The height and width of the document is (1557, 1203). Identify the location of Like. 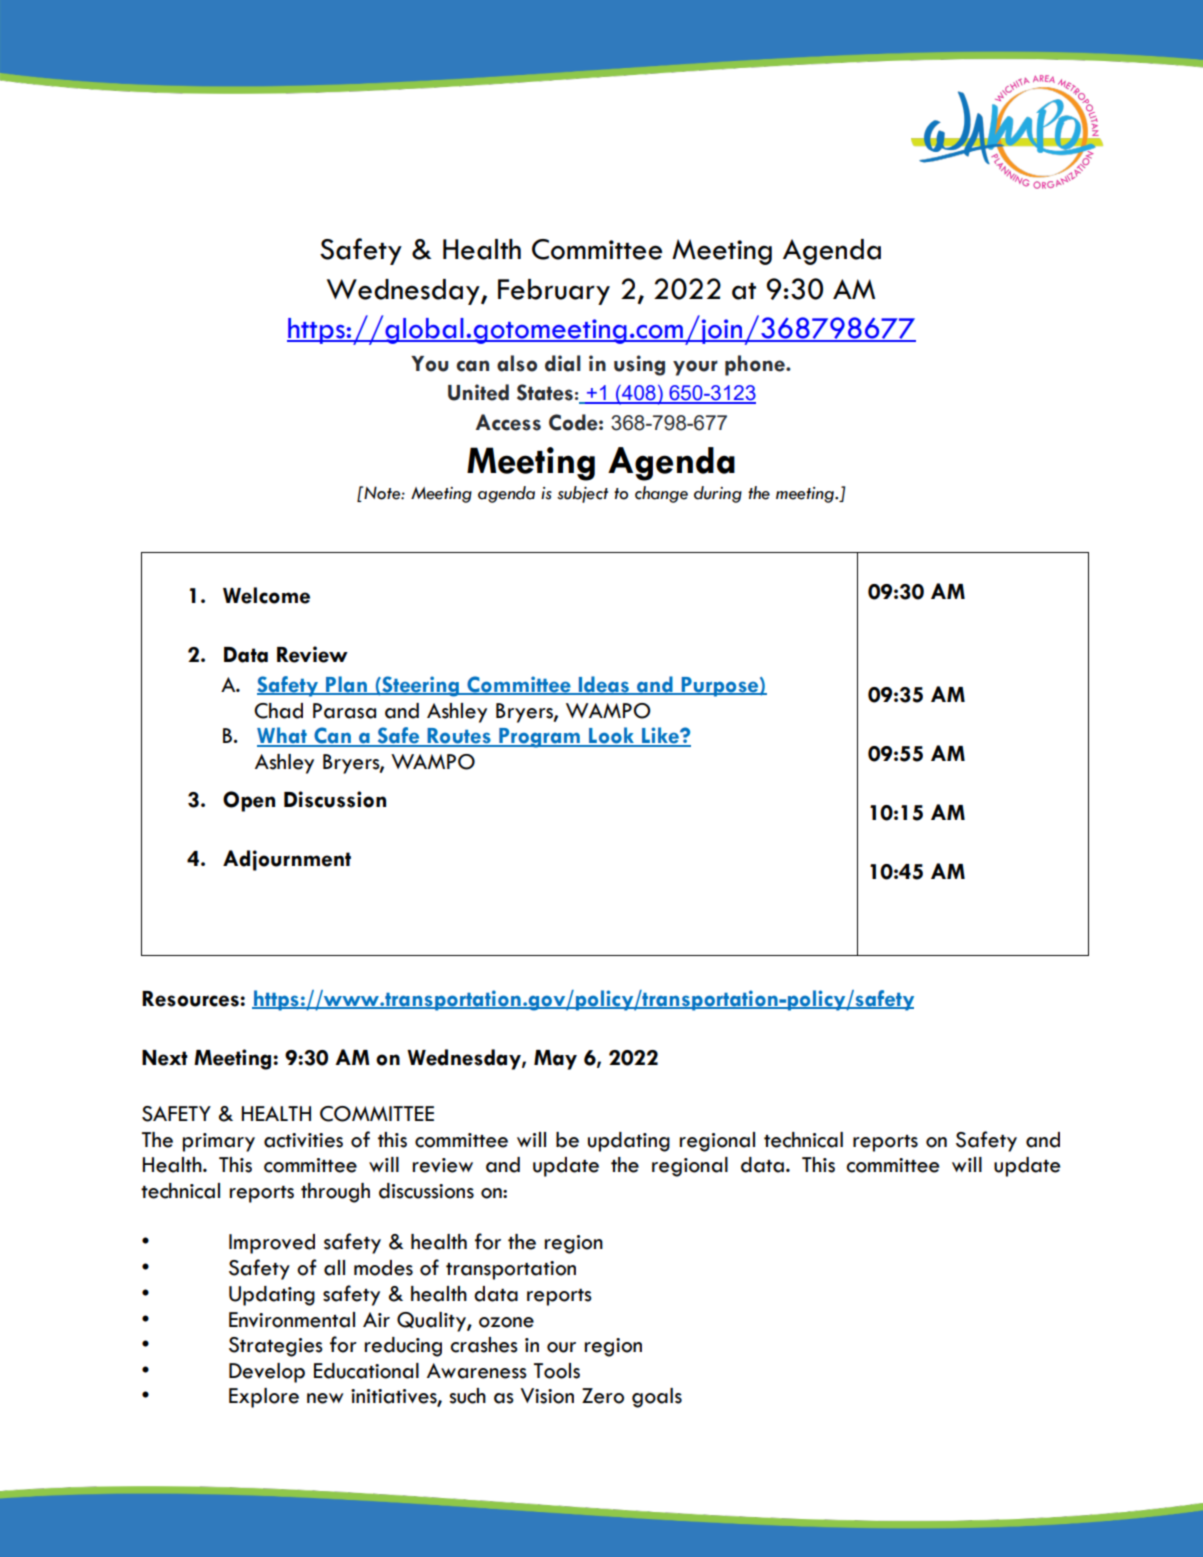
(660, 736).
